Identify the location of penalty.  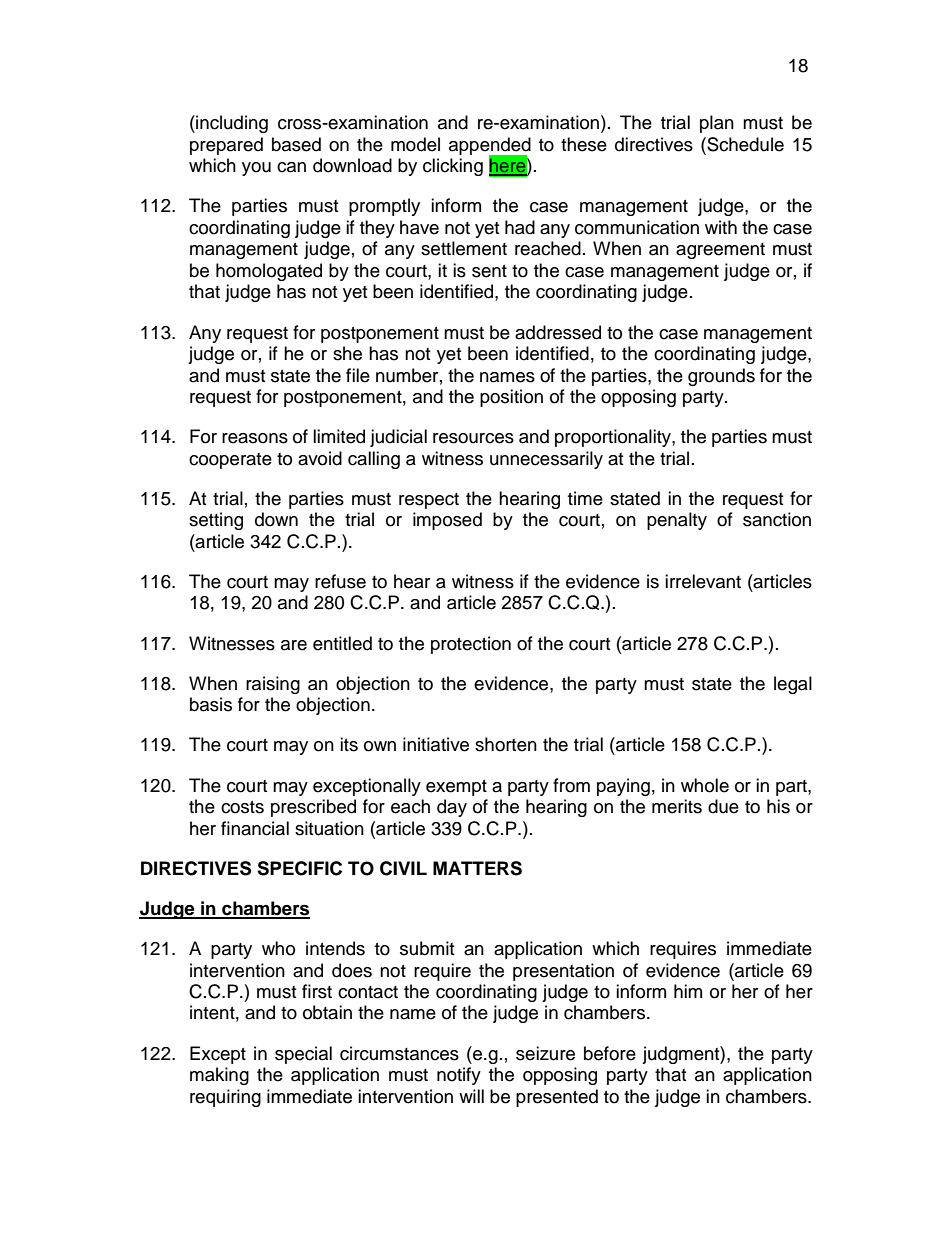
(677, 521).
